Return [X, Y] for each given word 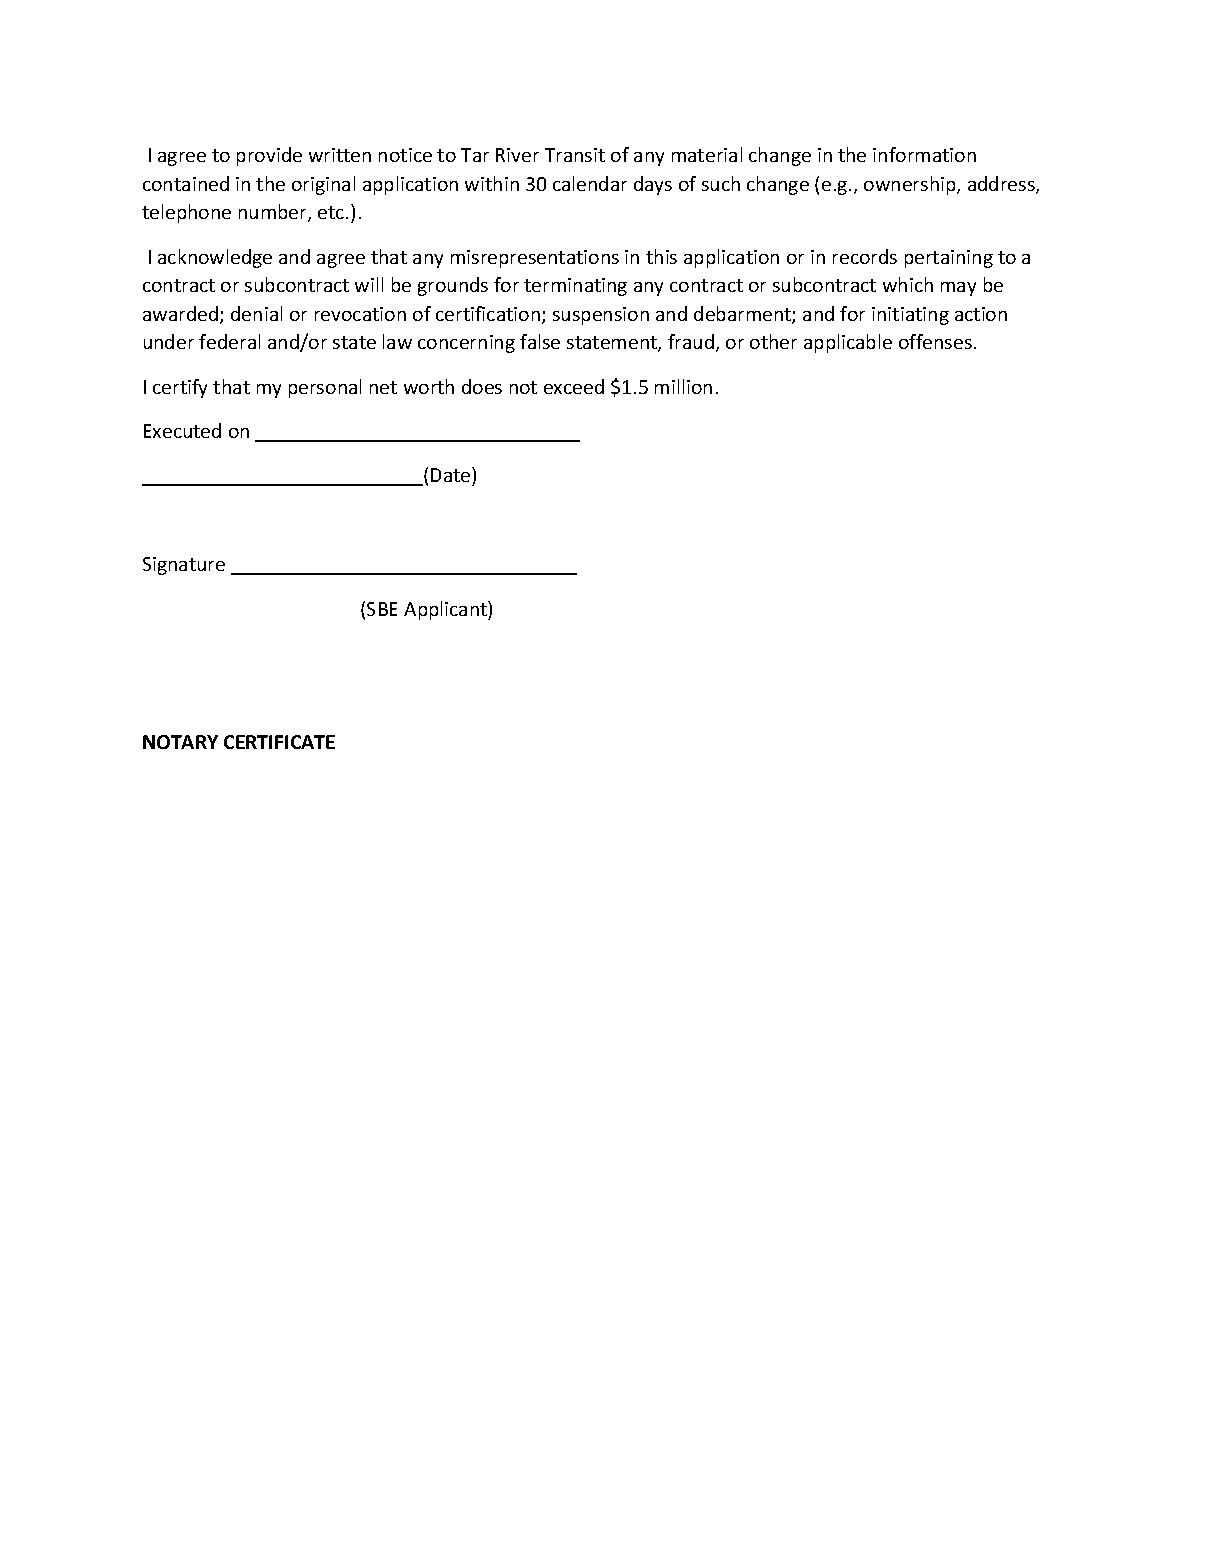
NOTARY [180, 742]
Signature [184, 566]
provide [269, 156]
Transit [575, 155]
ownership [911, 185]
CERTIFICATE [279, 742]
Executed [182, 430]
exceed [574, 386]
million [683, 386]
